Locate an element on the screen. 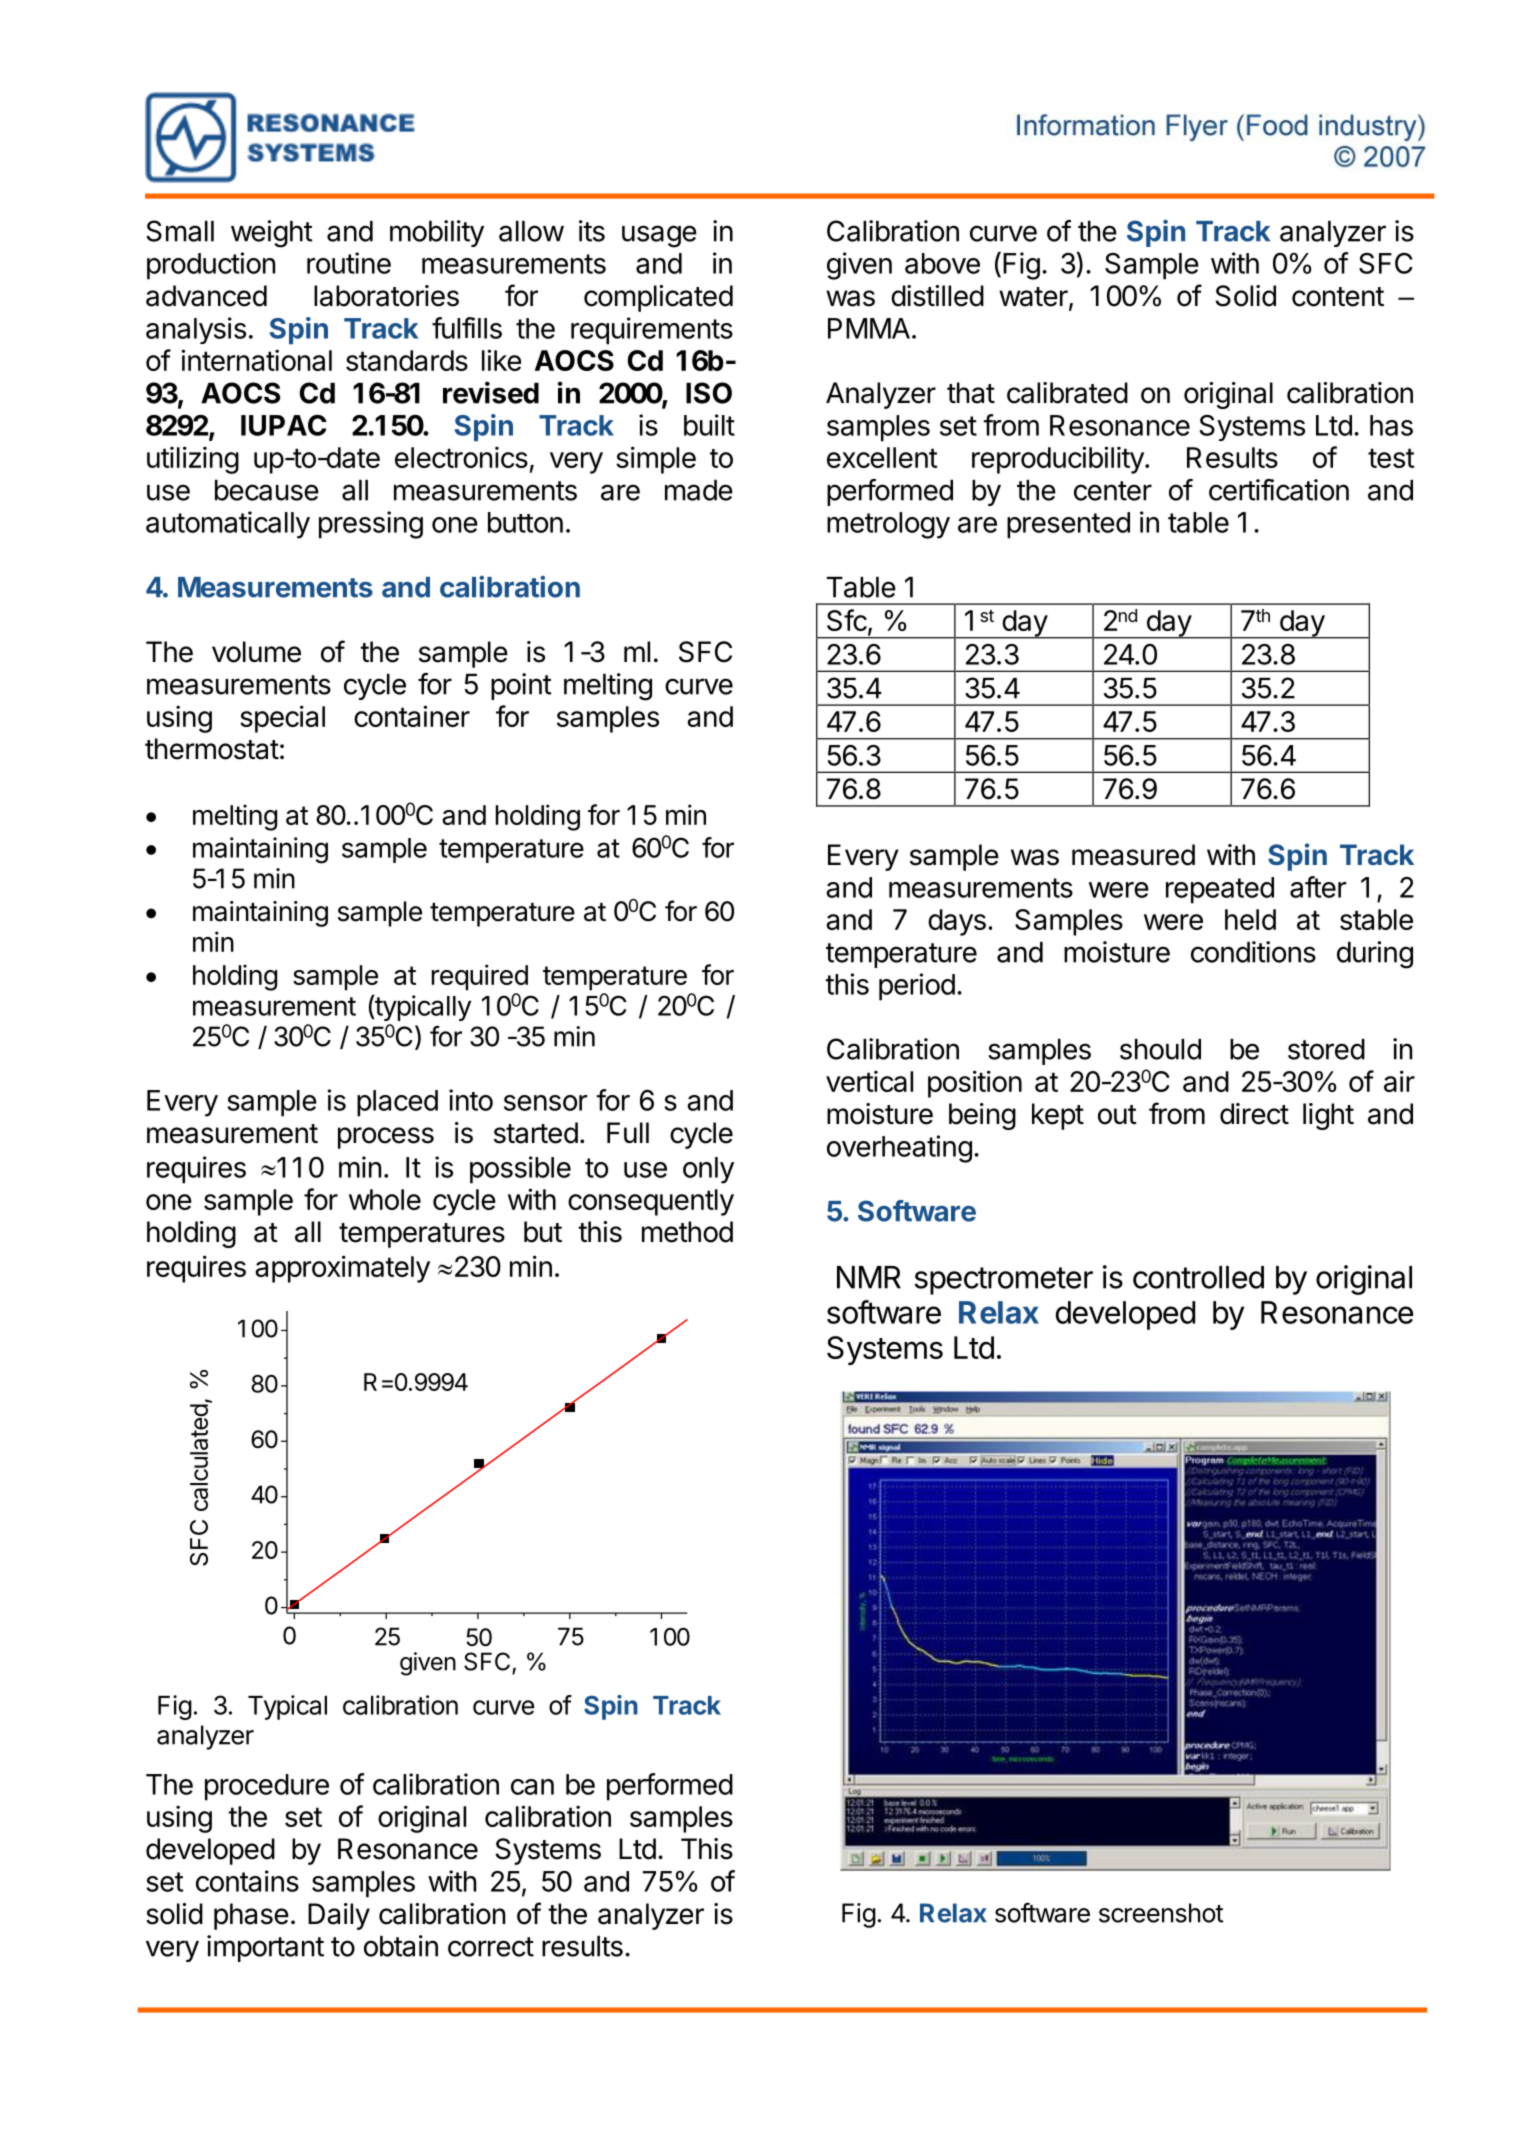  approximately is located at coordinates (342, 1269).
